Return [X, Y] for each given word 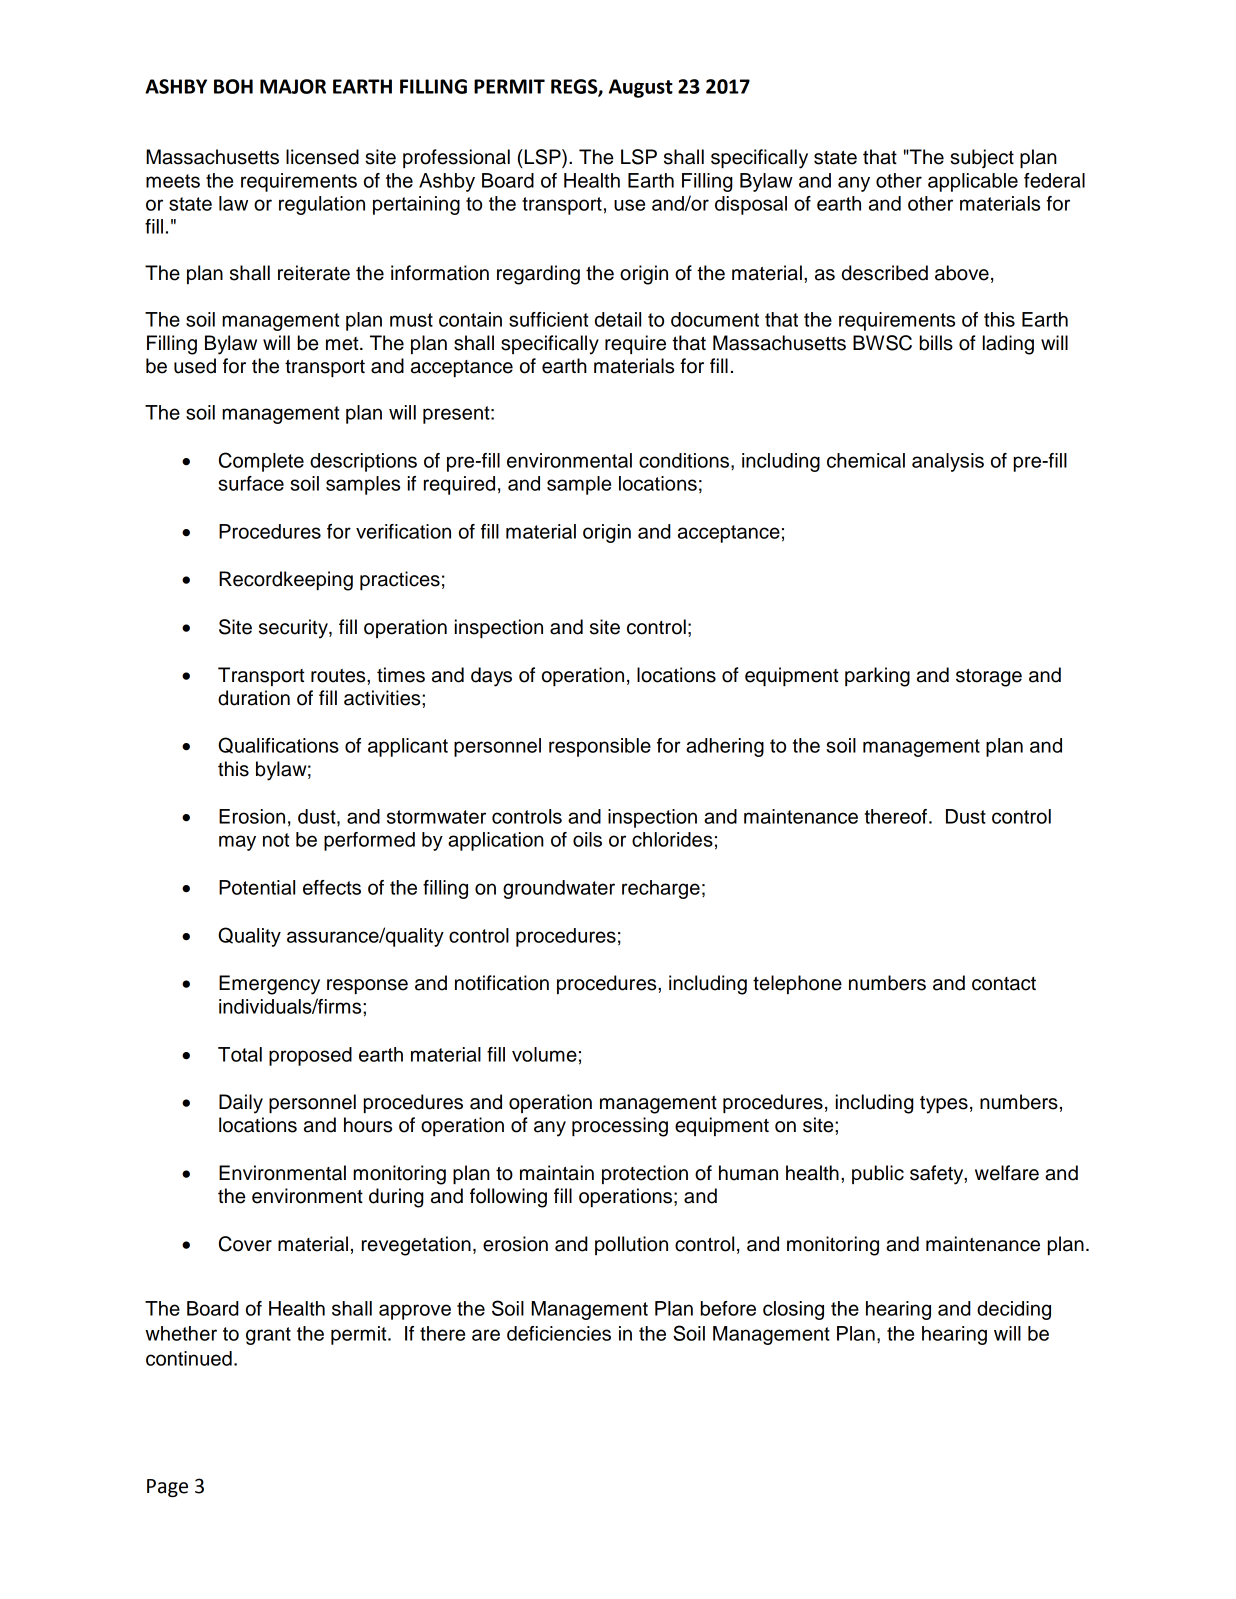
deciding [1014, 1310]
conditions [685, 460]
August [641, 88]
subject [982, 159]
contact [1004, 984]
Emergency [269, 985]
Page [167, 1488]
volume [544, 1054]
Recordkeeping [286, 581]
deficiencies [559, 1333]
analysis [948, 462]
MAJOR [293, 86]
